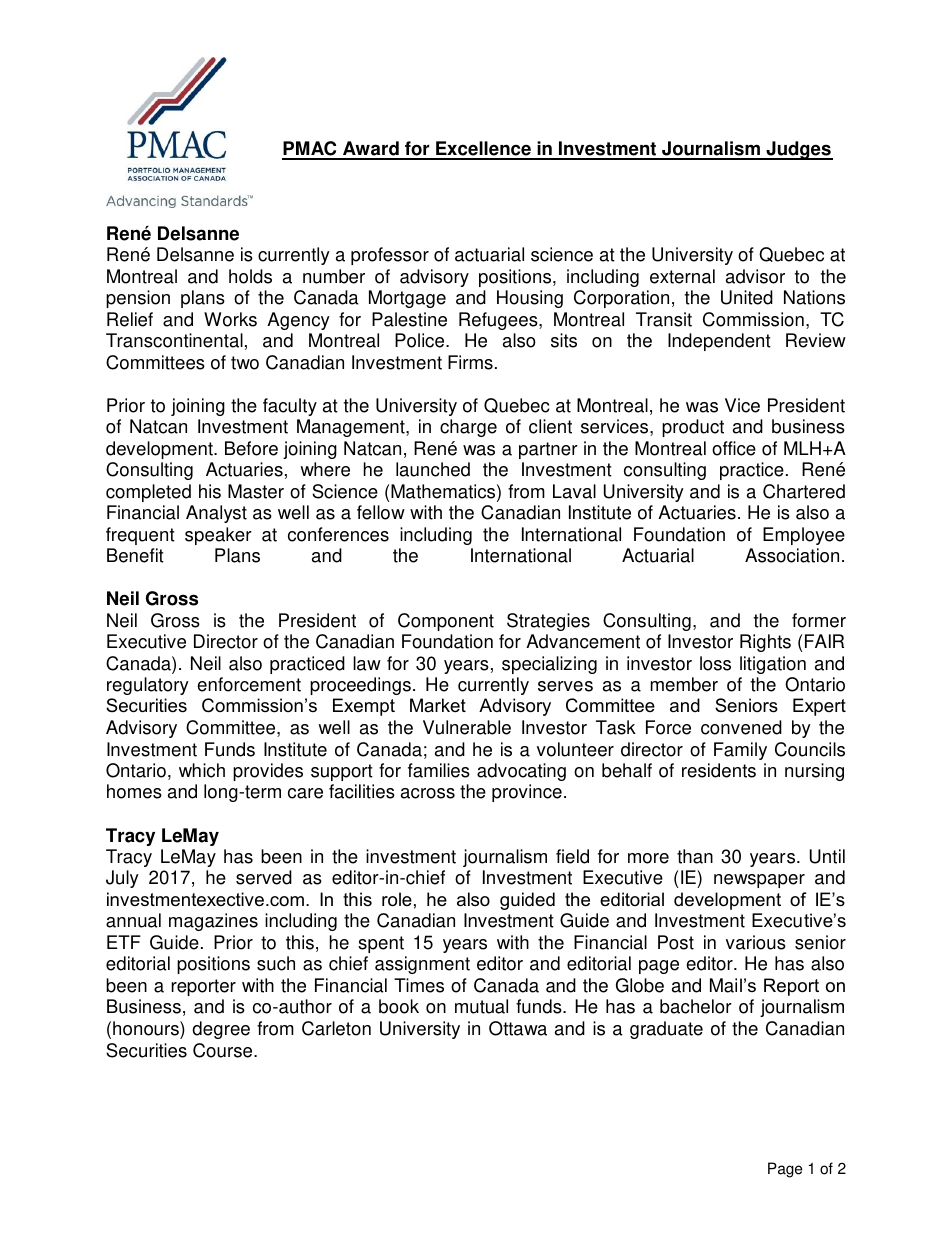 The image size is (952, 1233). Describe the element at coordinates (221, 1030) in the document. I see `degree` at that location.
